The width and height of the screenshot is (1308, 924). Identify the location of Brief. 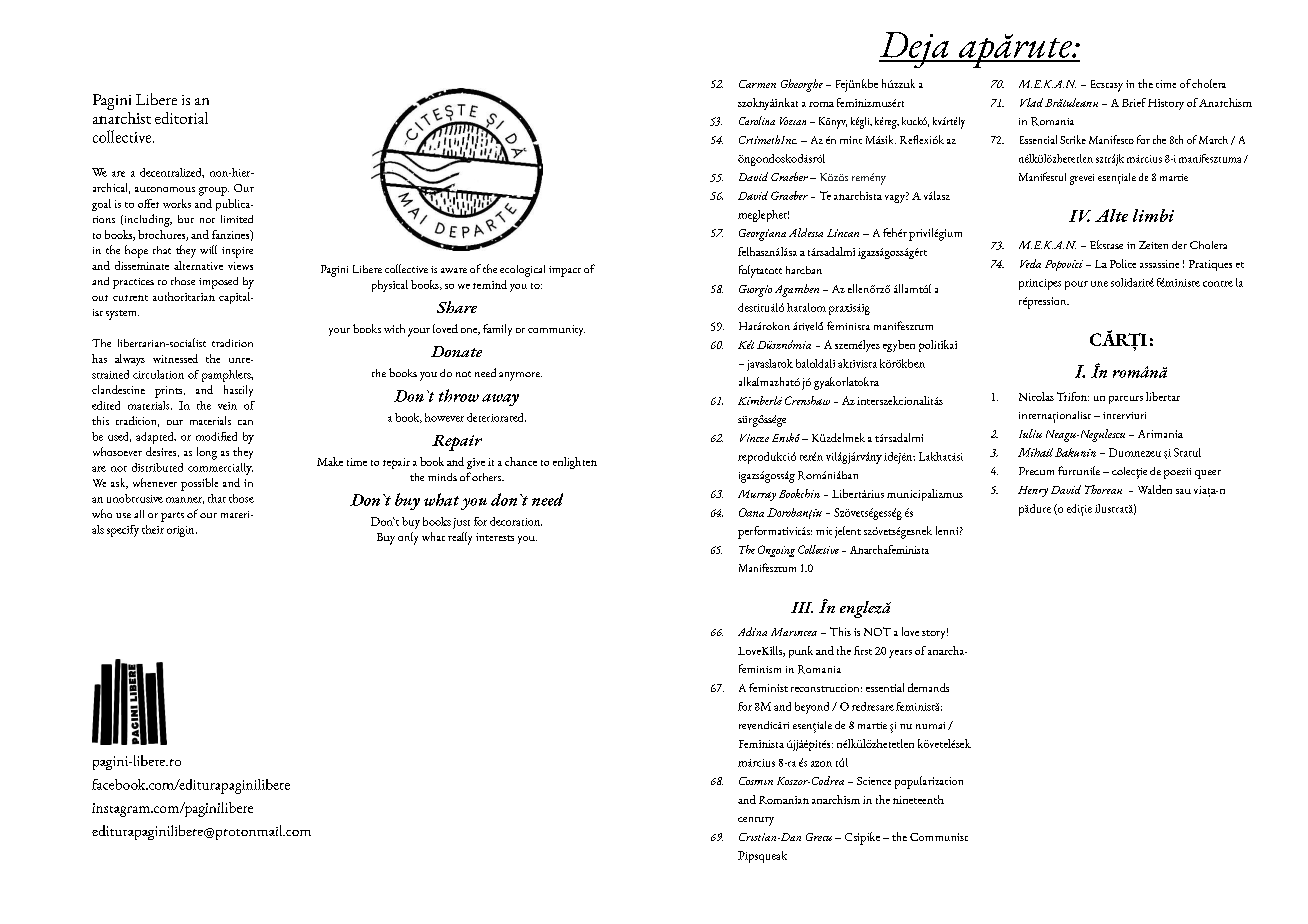
(1134, 102).
